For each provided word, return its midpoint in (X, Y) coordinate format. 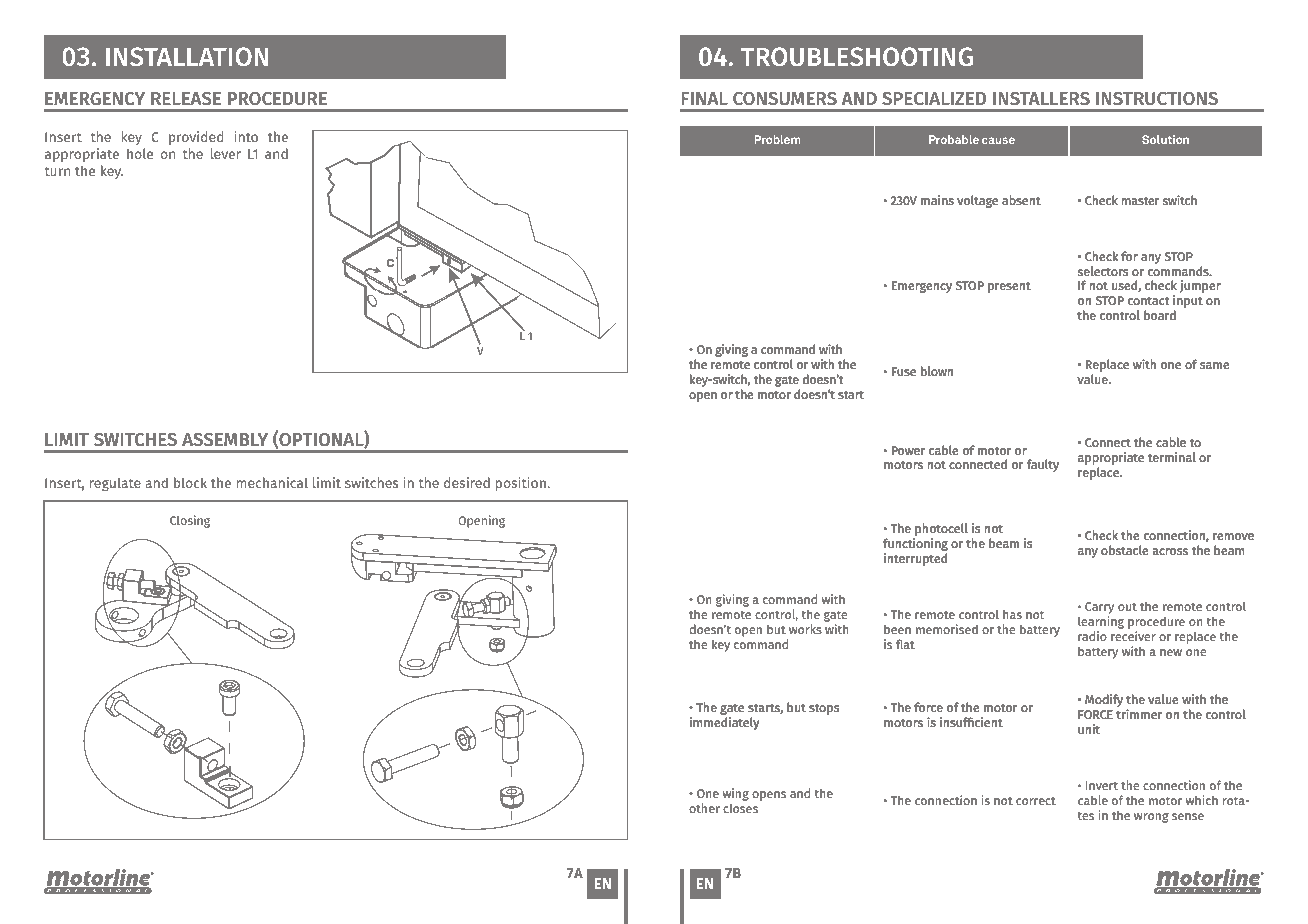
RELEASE (186, 99)
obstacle (1124, 550)
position (521, 484)
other (704, 808)
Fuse (904, 371)
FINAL (704, 98)
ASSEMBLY (225, 440)
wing (736, 794)
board (1160, 315)
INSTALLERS (1041, 99)
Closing (190, 521)
